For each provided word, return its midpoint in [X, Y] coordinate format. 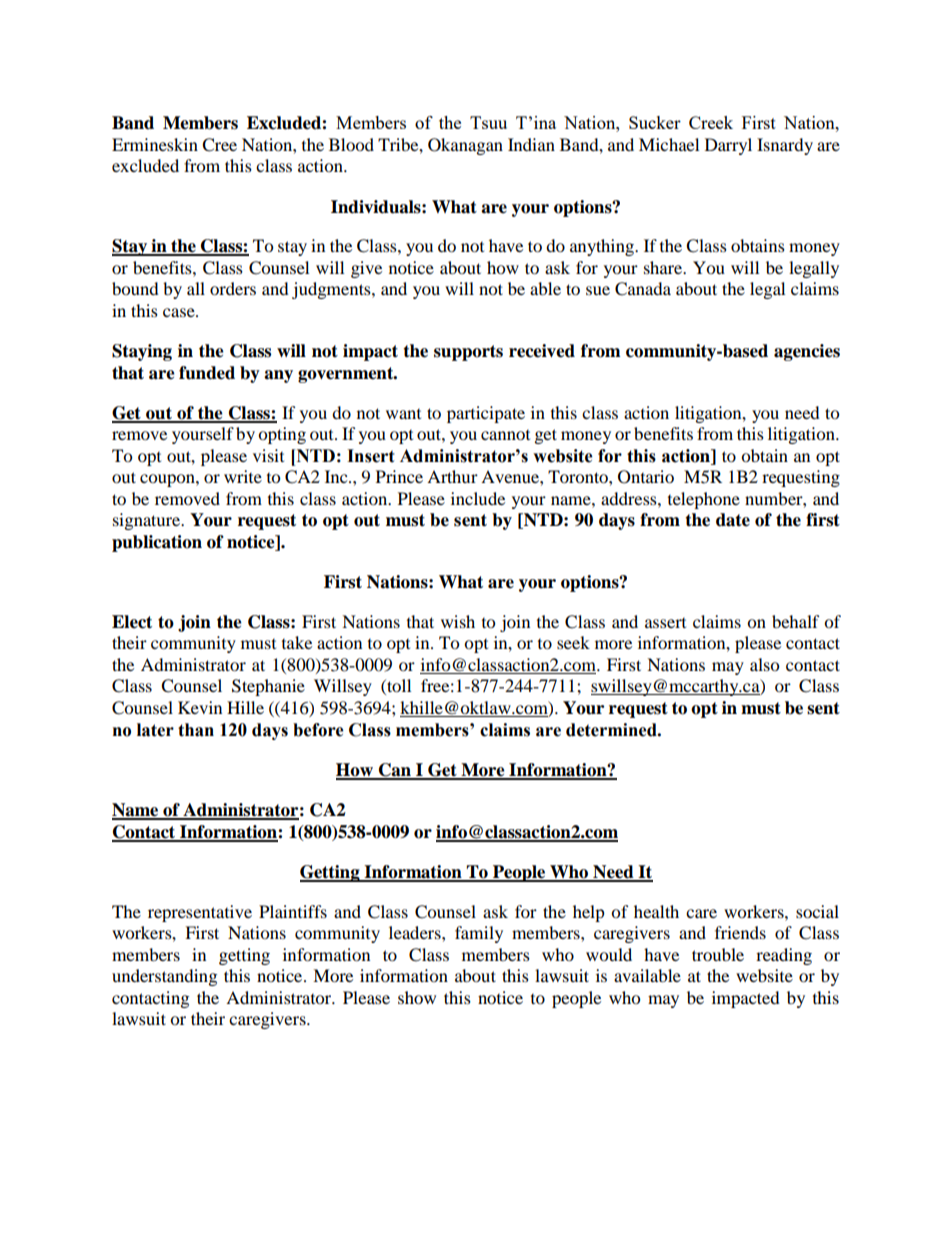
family [479, 934]
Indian [531, 144]
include [478, 498]
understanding [164, 977]
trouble [718, 954]
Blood [351, 144]
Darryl [728, 146]
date [733, 520]
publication [157, 543]
